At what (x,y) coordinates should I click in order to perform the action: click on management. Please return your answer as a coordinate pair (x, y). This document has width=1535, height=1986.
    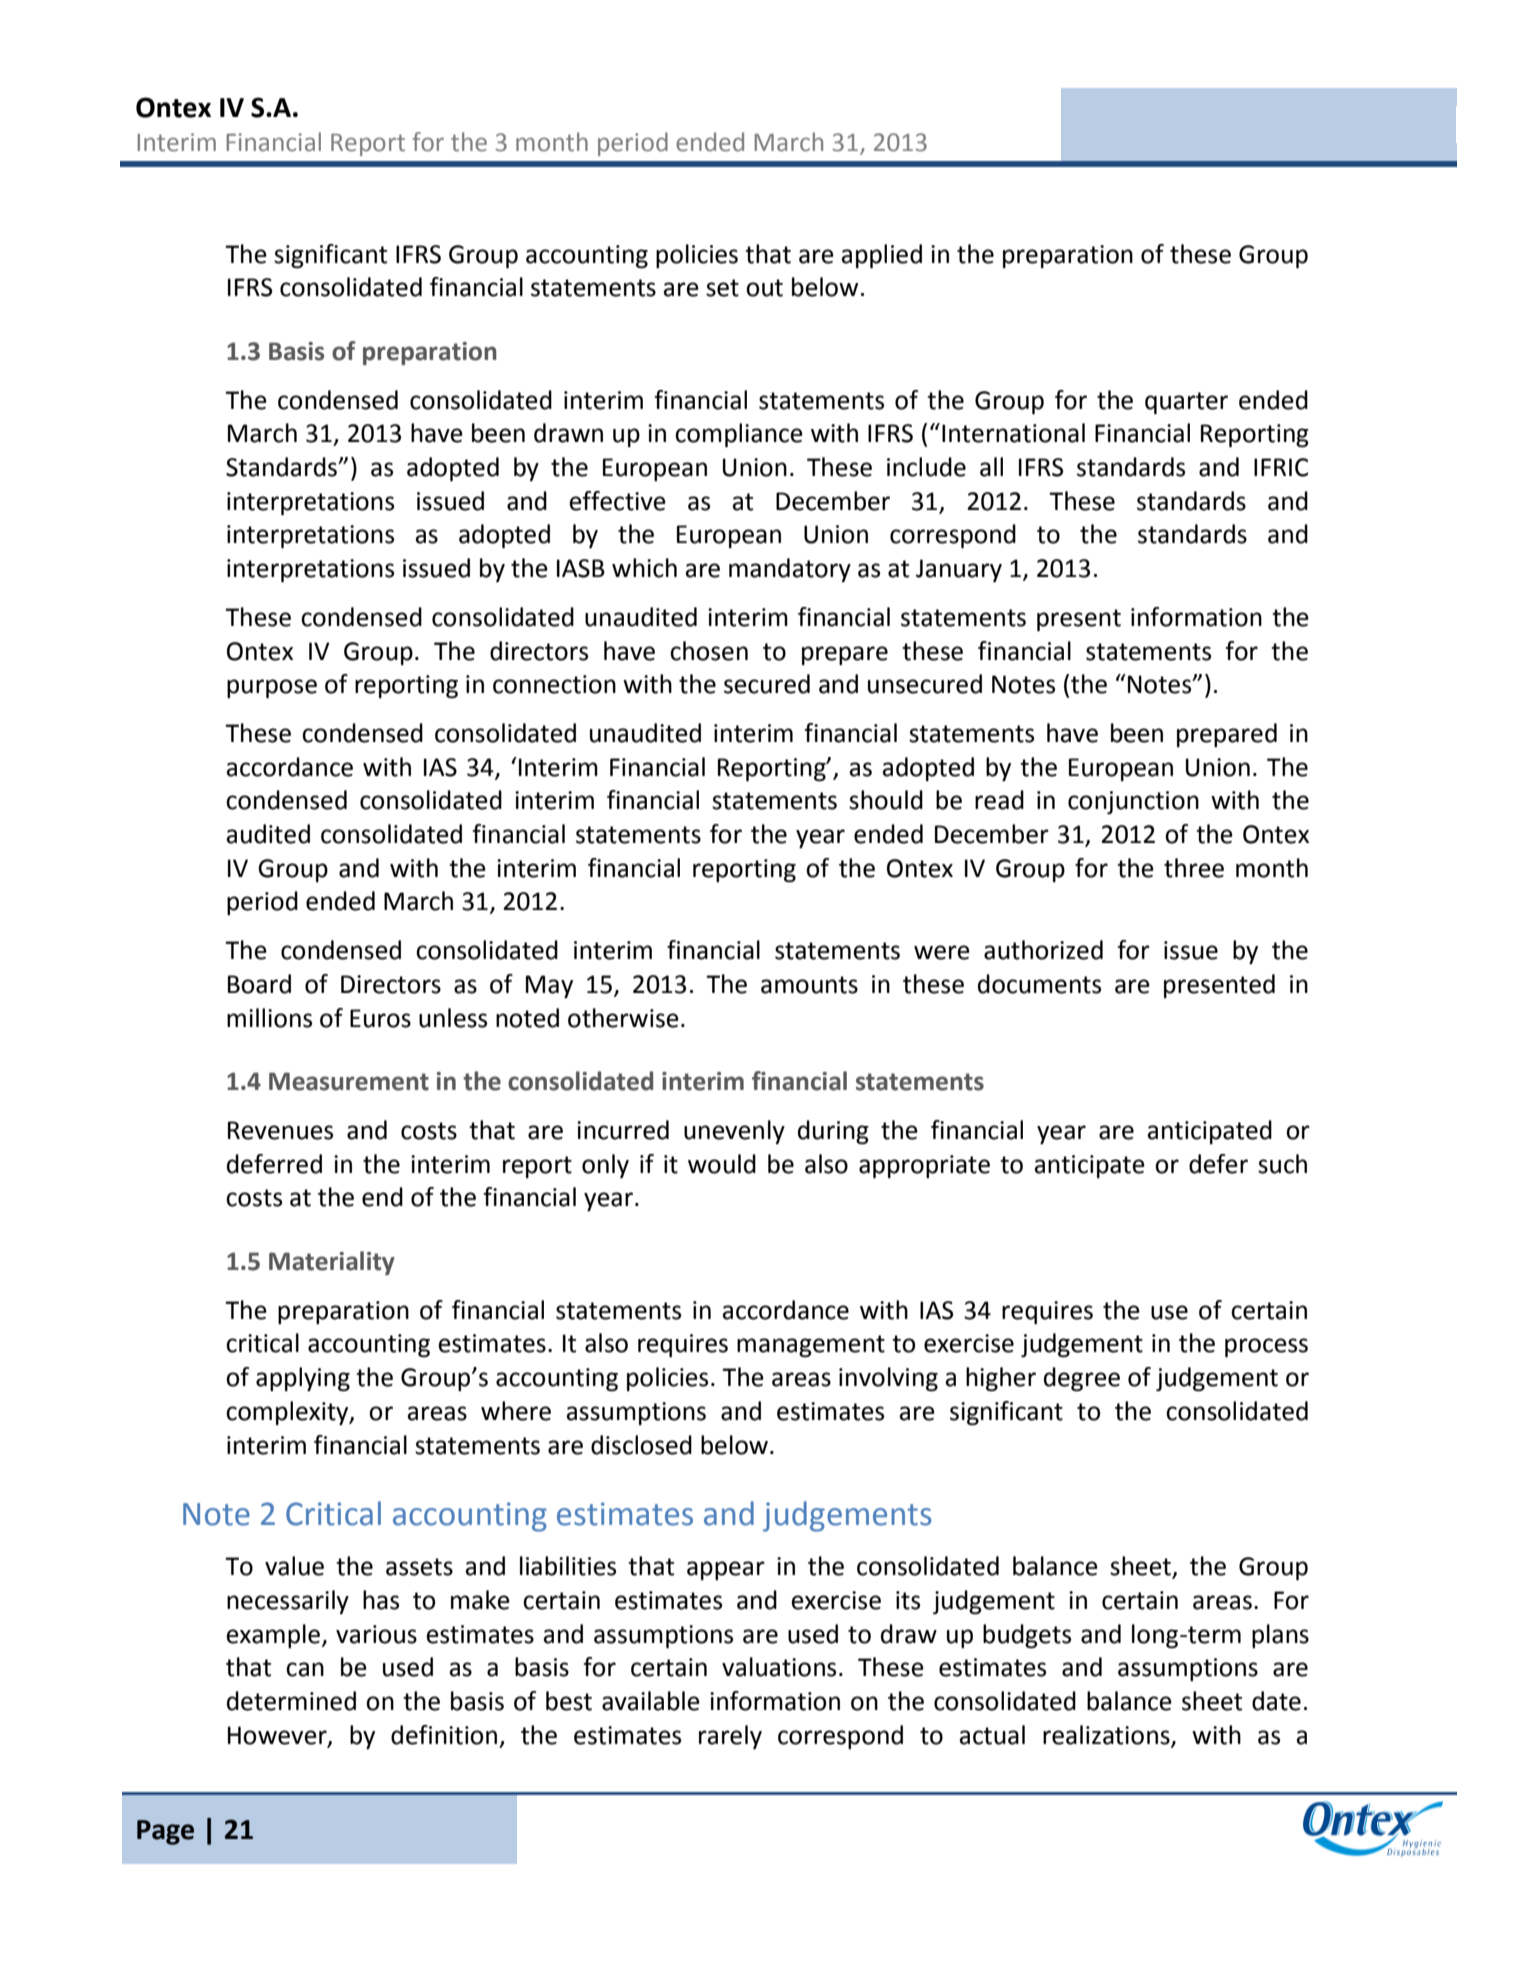
    Looking at the image, I should click on (811, 1346).
